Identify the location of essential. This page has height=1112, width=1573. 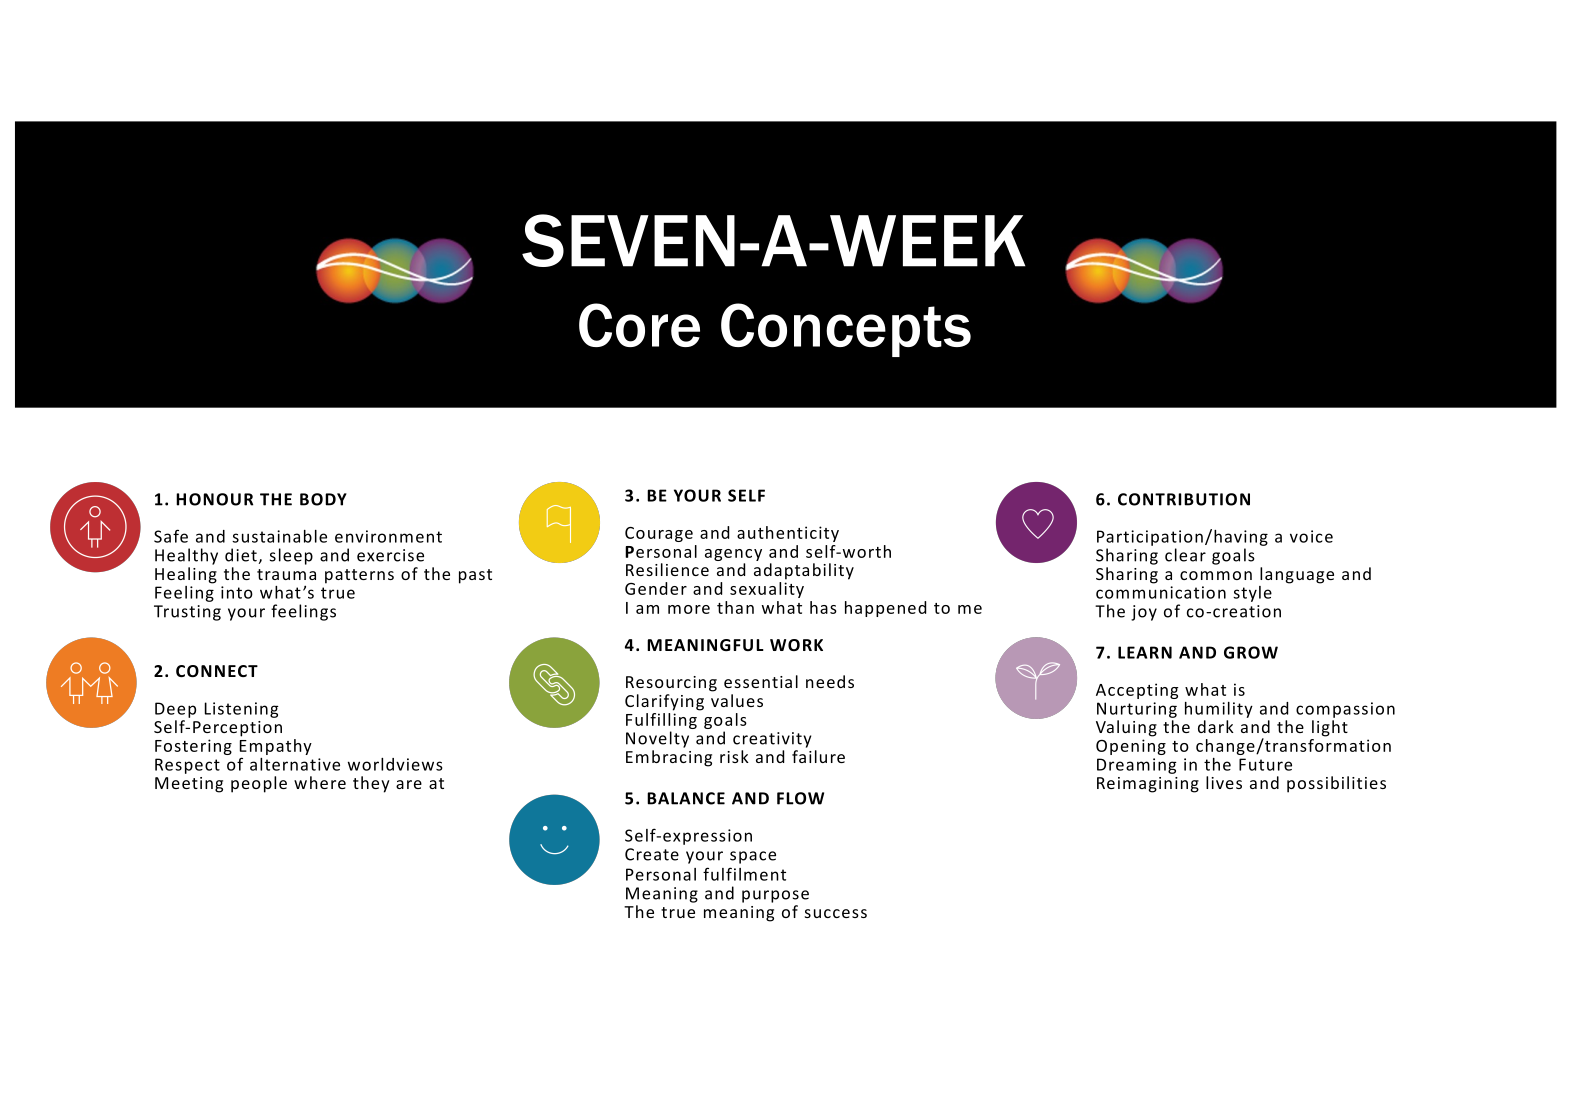
(761, 681).
